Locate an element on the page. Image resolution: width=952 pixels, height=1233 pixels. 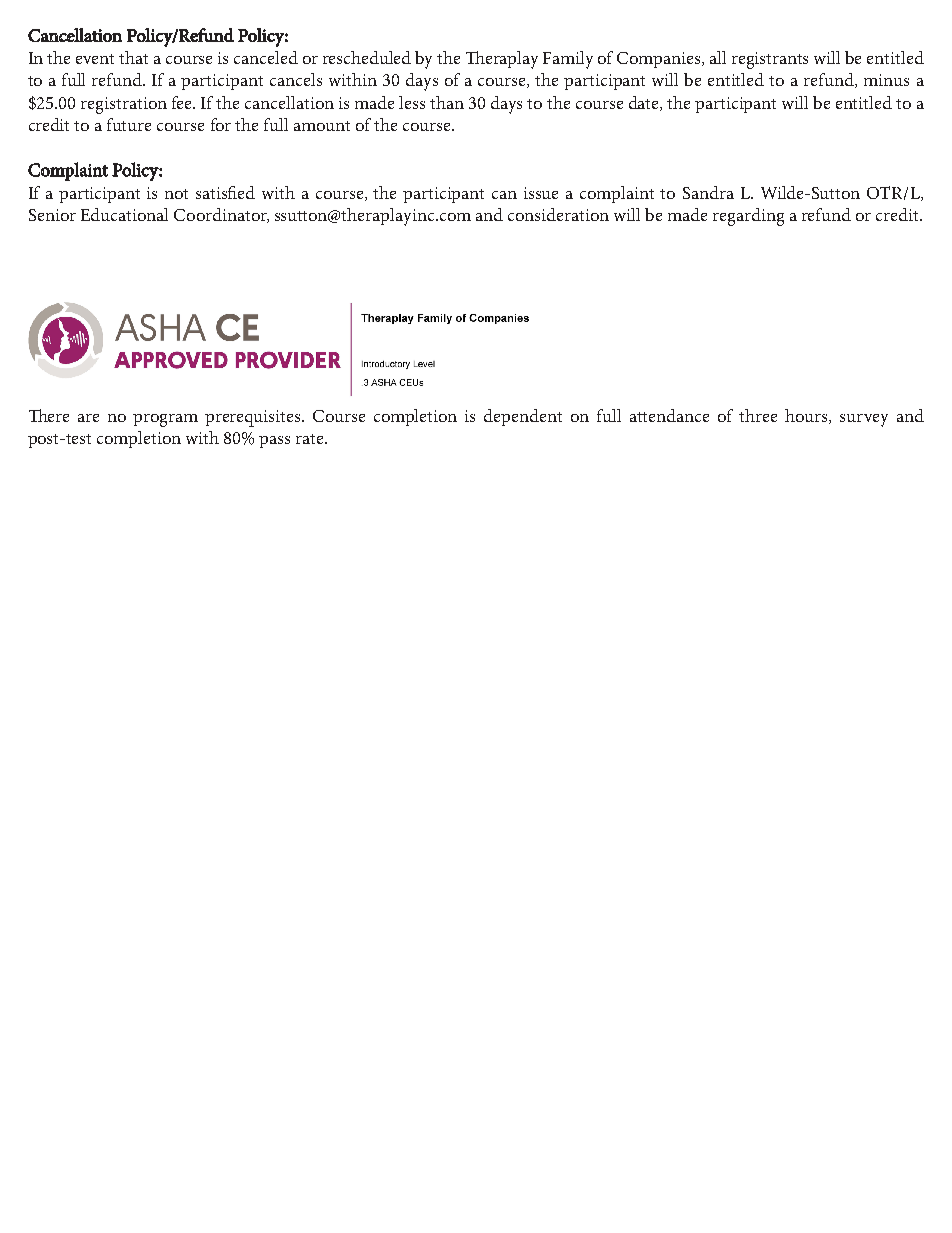
dependent is located at coordinates (523, 417).
